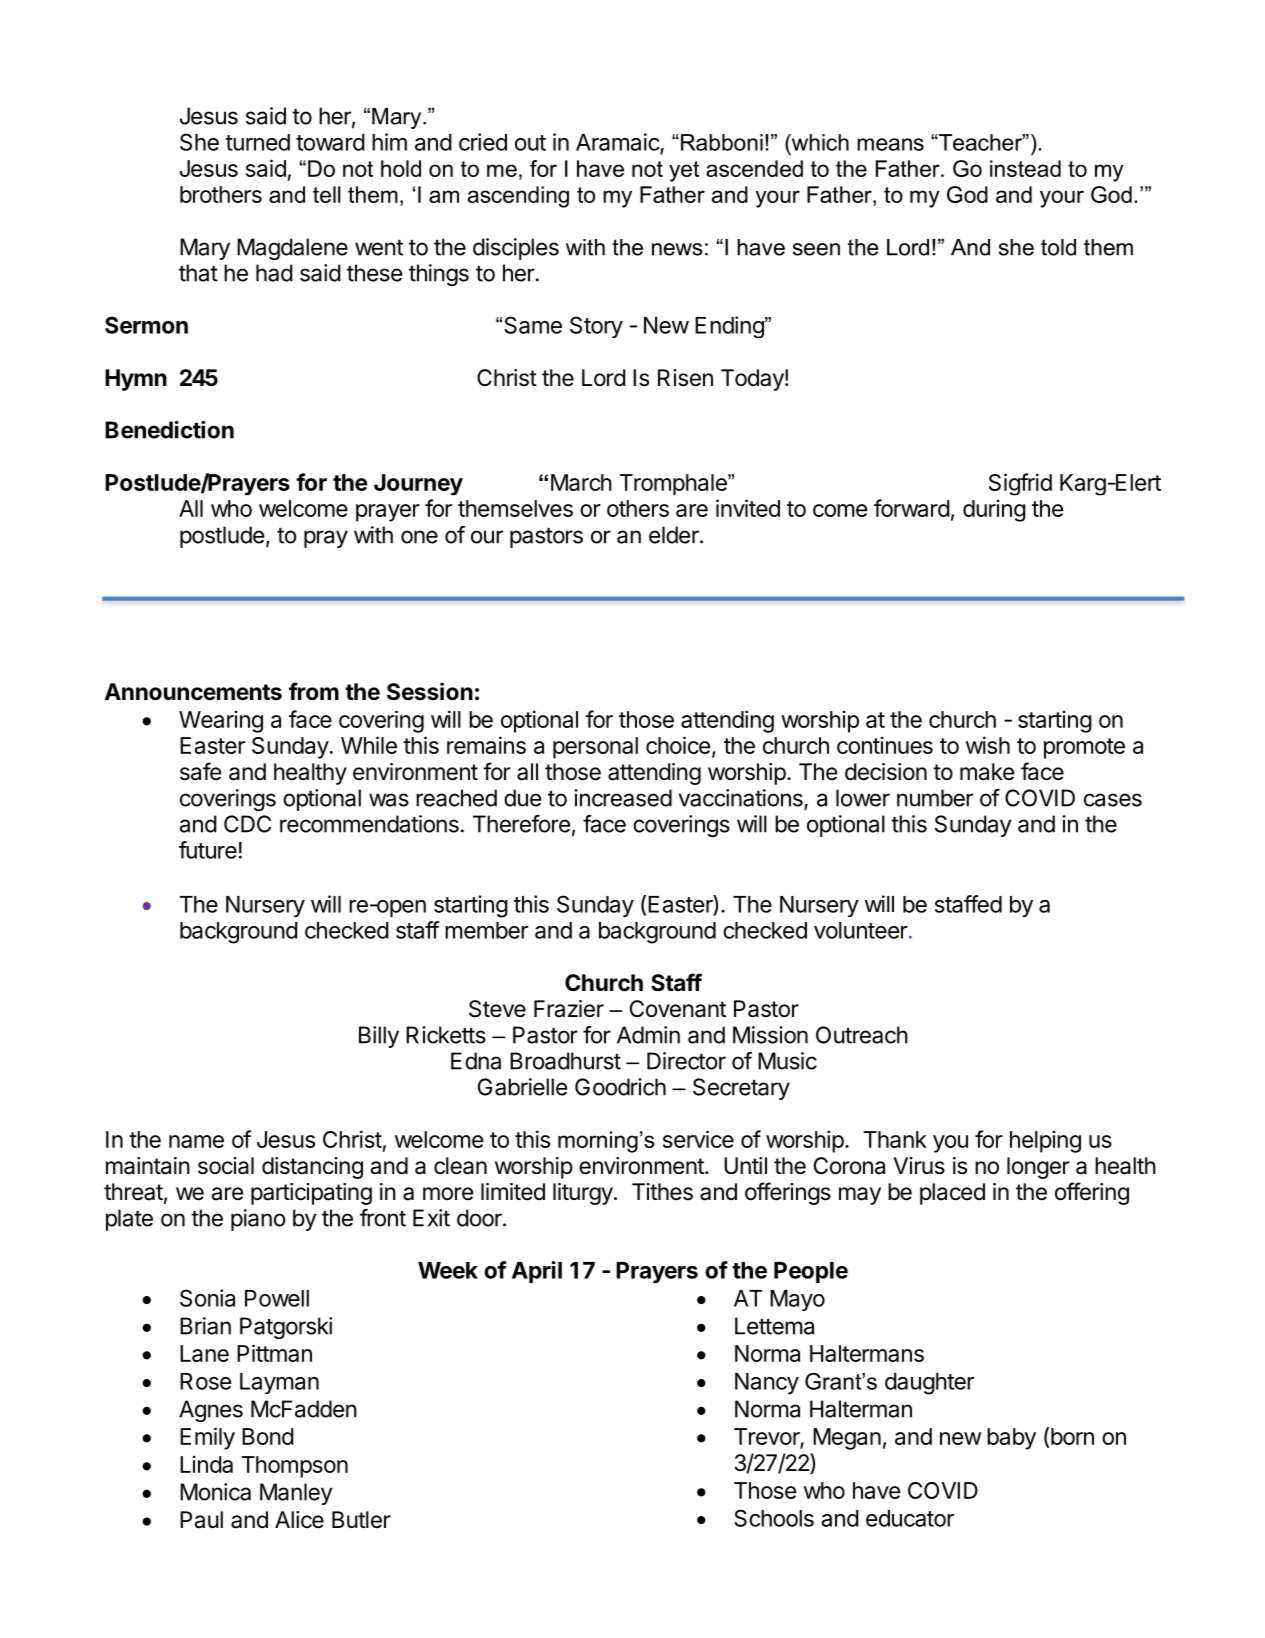 The image size is (1265, 1638). I want to click on Admin, so click(648, 1035).
